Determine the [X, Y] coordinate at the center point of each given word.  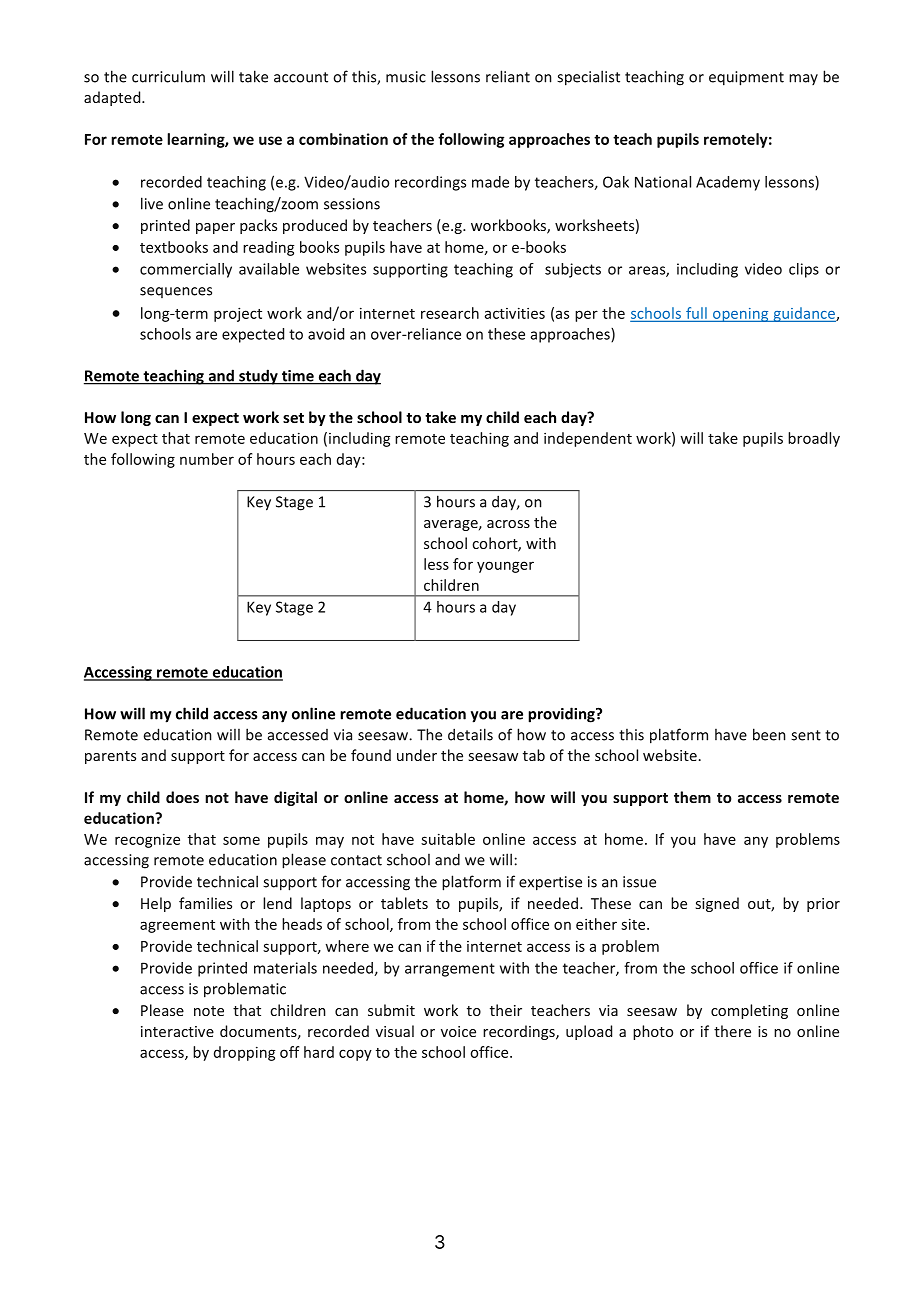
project [238, 314]
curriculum [168, 76]
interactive [177, 1031]
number [207, 459]
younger [505, 567]
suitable [448, 839]
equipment [746, 78]
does [182, 797]
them [692, 797]
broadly [814, 439]
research [450, 313]
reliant [508, 76]
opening [741, 315]
